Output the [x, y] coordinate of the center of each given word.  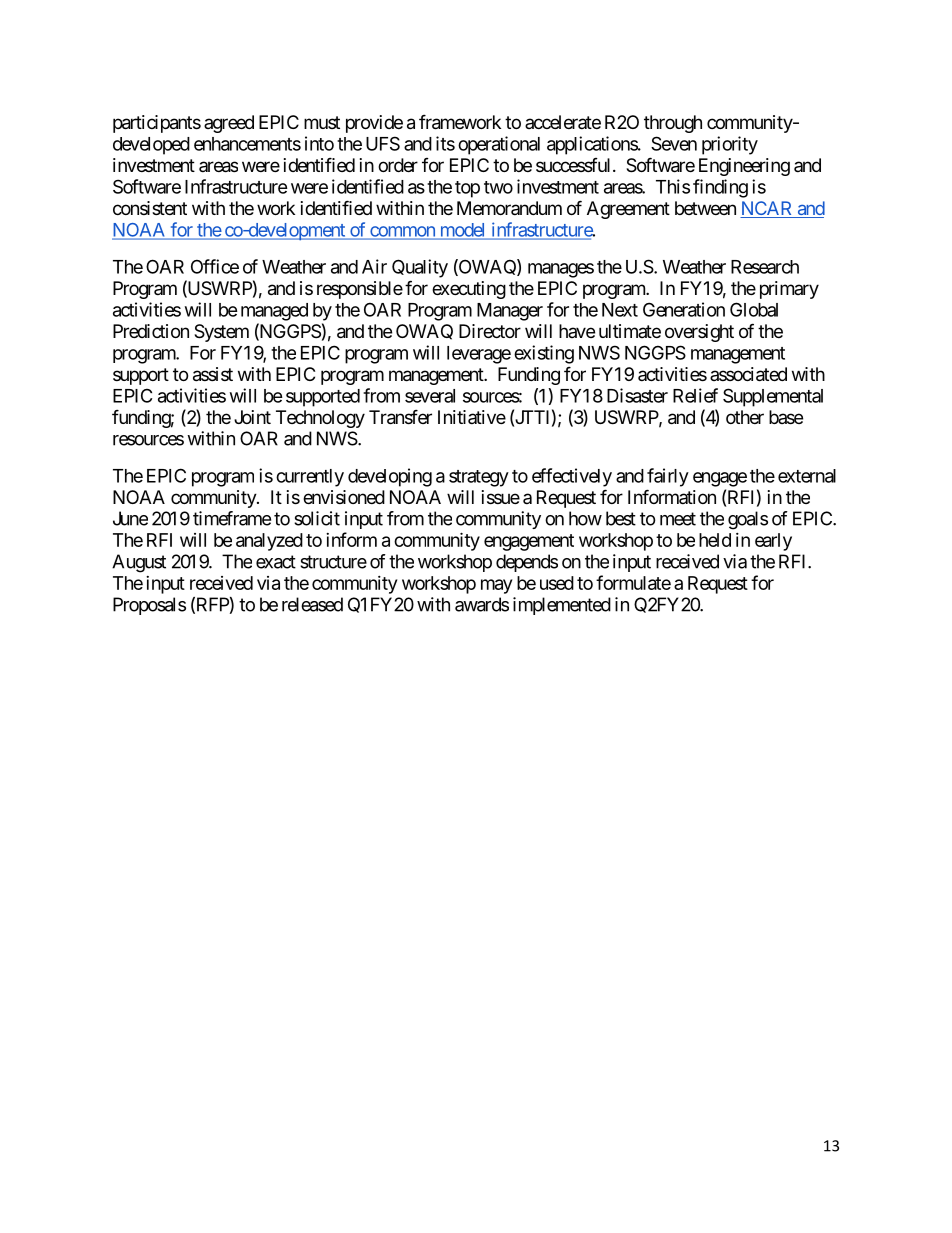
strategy [479, 478]
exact [276, 562]
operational [499, 145]
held [715, 540]
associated [748, 374]
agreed [229, 124]
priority [730, 145]
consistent [150, 208]
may [496, 586]
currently [310, 478]
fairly [668, 477]
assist [213, 374]
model [462, 231]
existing [544, 354]
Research [765, 267]
